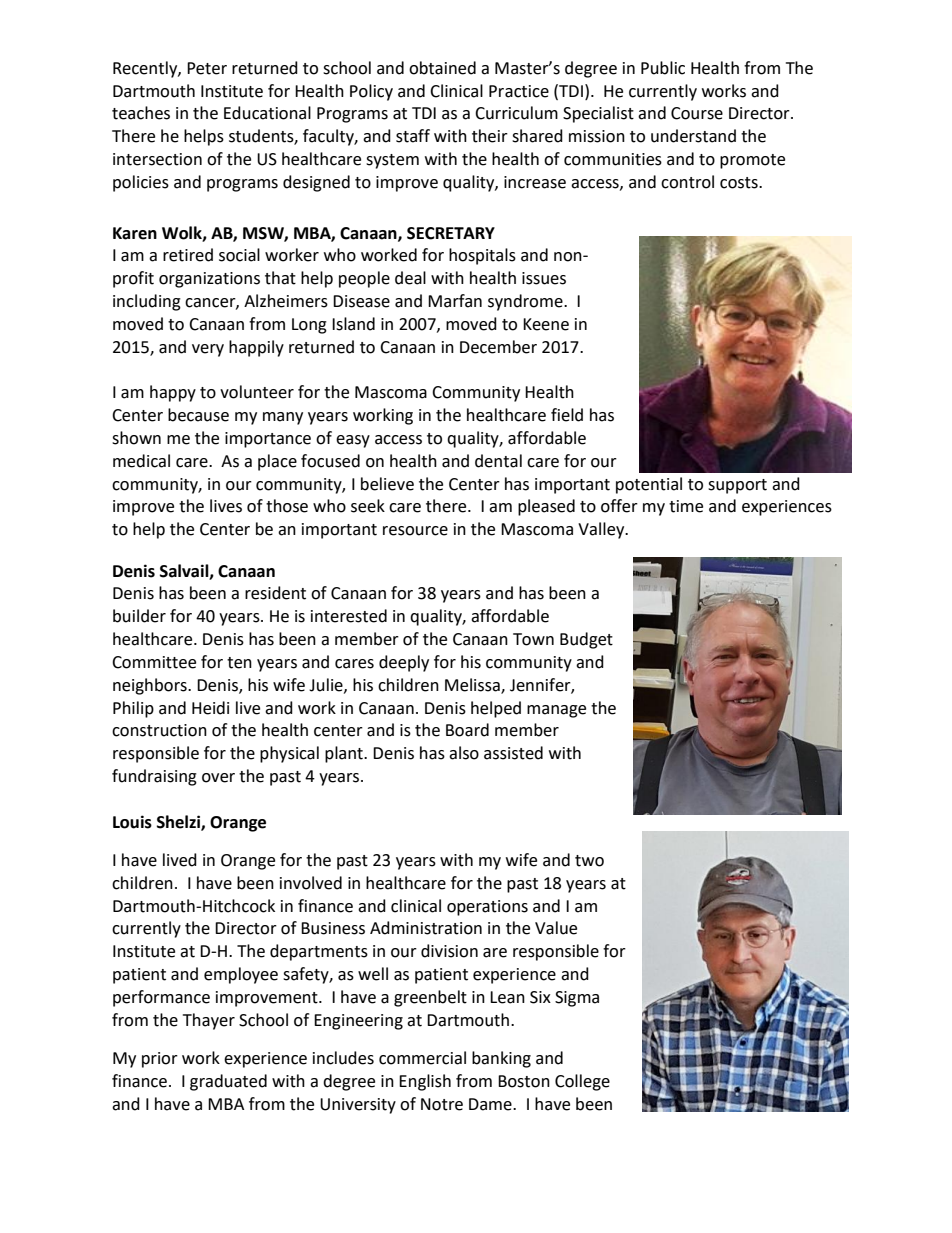  What do you see at coordinates (425, 1082) in the screenshot?
I see `English` at bounding box center [425, 1082].
